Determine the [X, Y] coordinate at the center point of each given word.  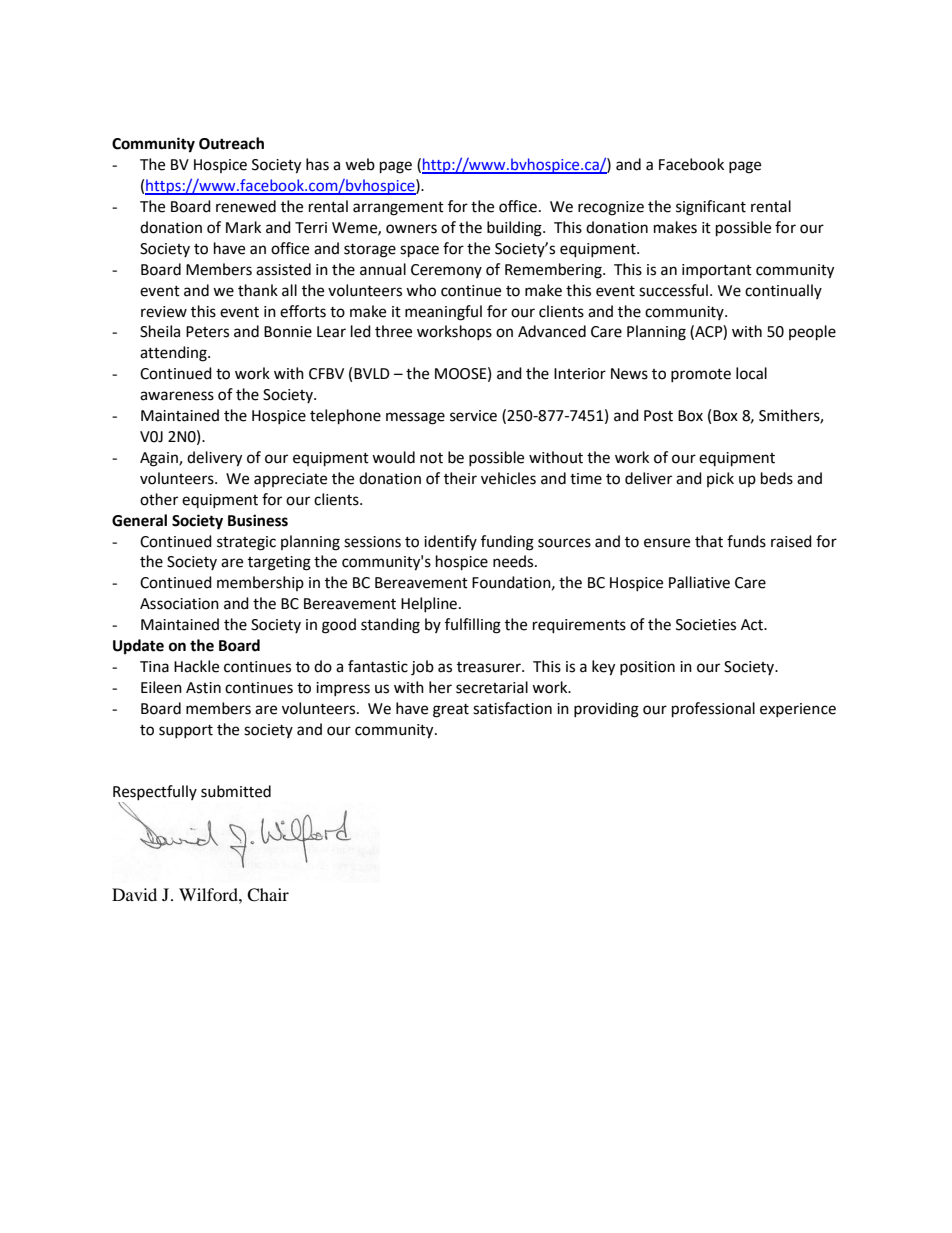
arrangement [398, 209]
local [751, 373]
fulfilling [473, 626]
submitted [236, 791]
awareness [177, 396]
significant [711, 208]
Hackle [196, 666]
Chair [268, 895]
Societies [706, 625]
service [473, 416]
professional [713, 710]
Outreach [231, 143]
